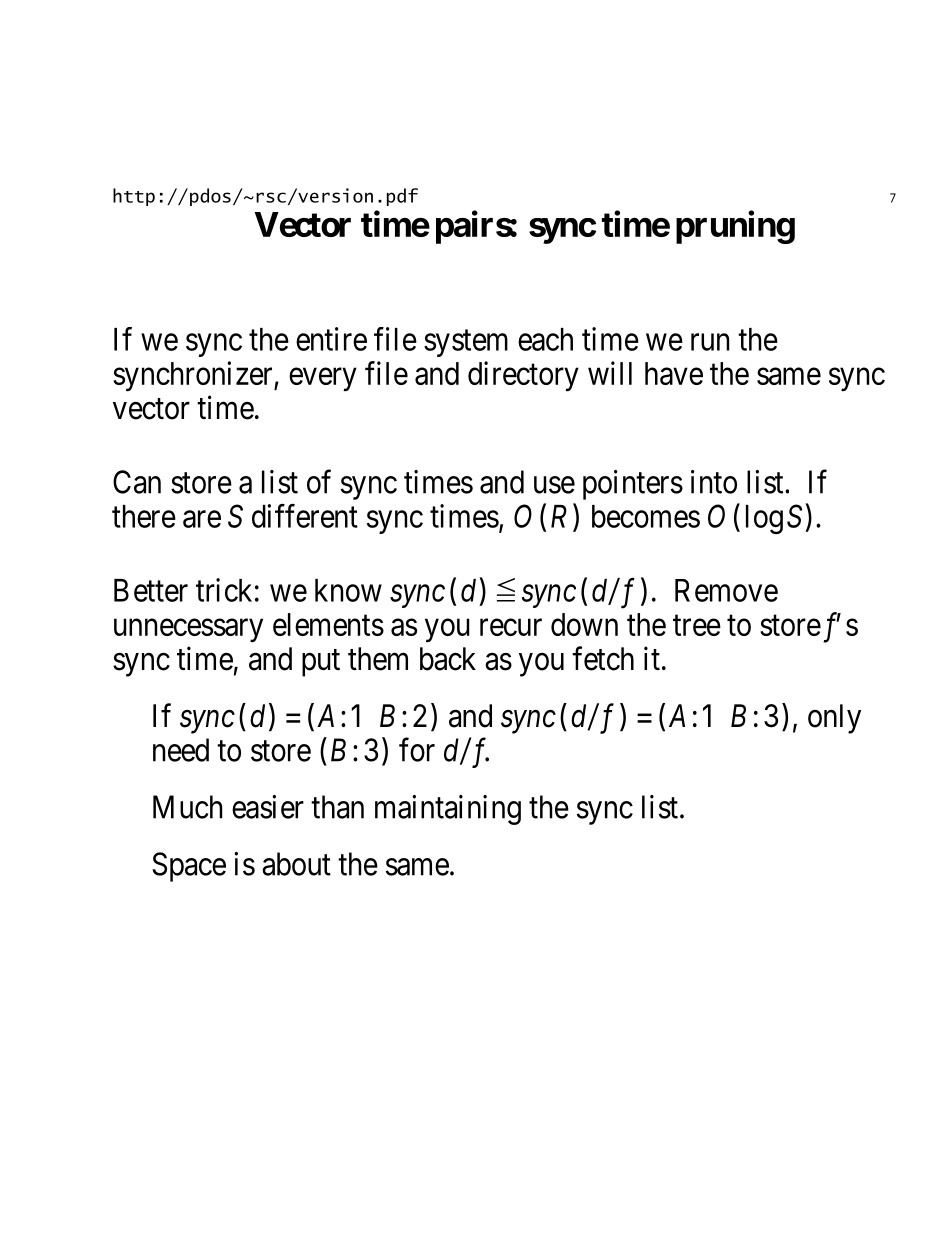  I want to click on maintaining, so click(448, 810).
